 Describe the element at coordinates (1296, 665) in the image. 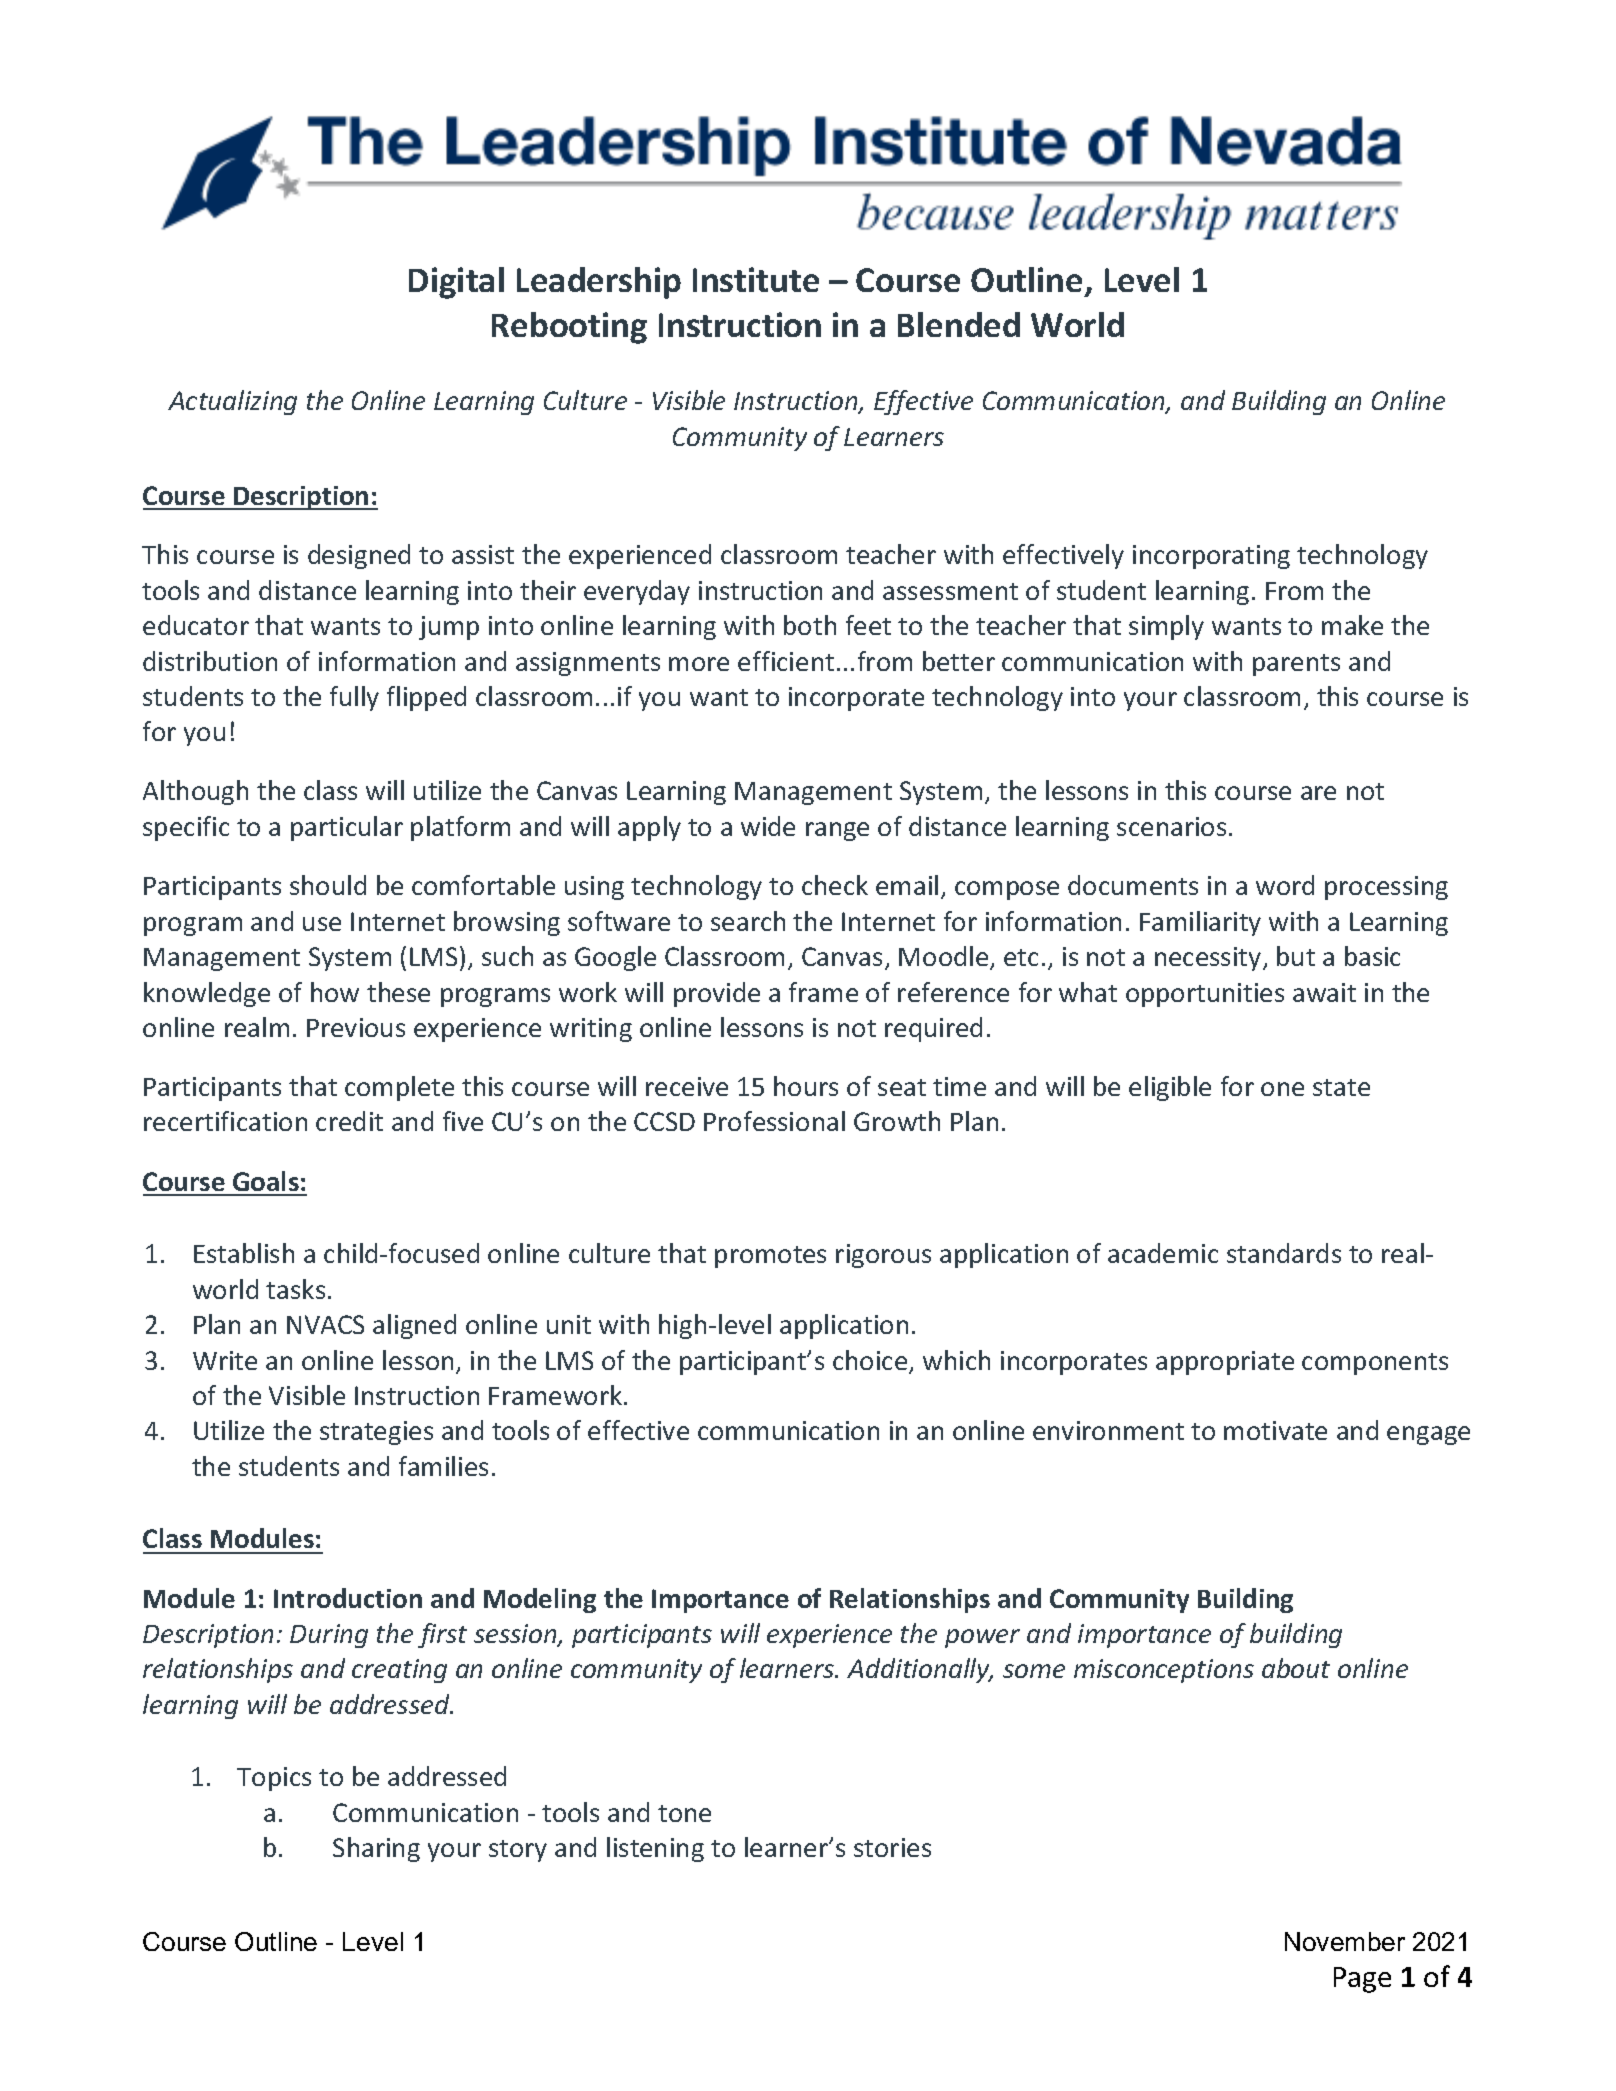

I see `parents` at that location.
